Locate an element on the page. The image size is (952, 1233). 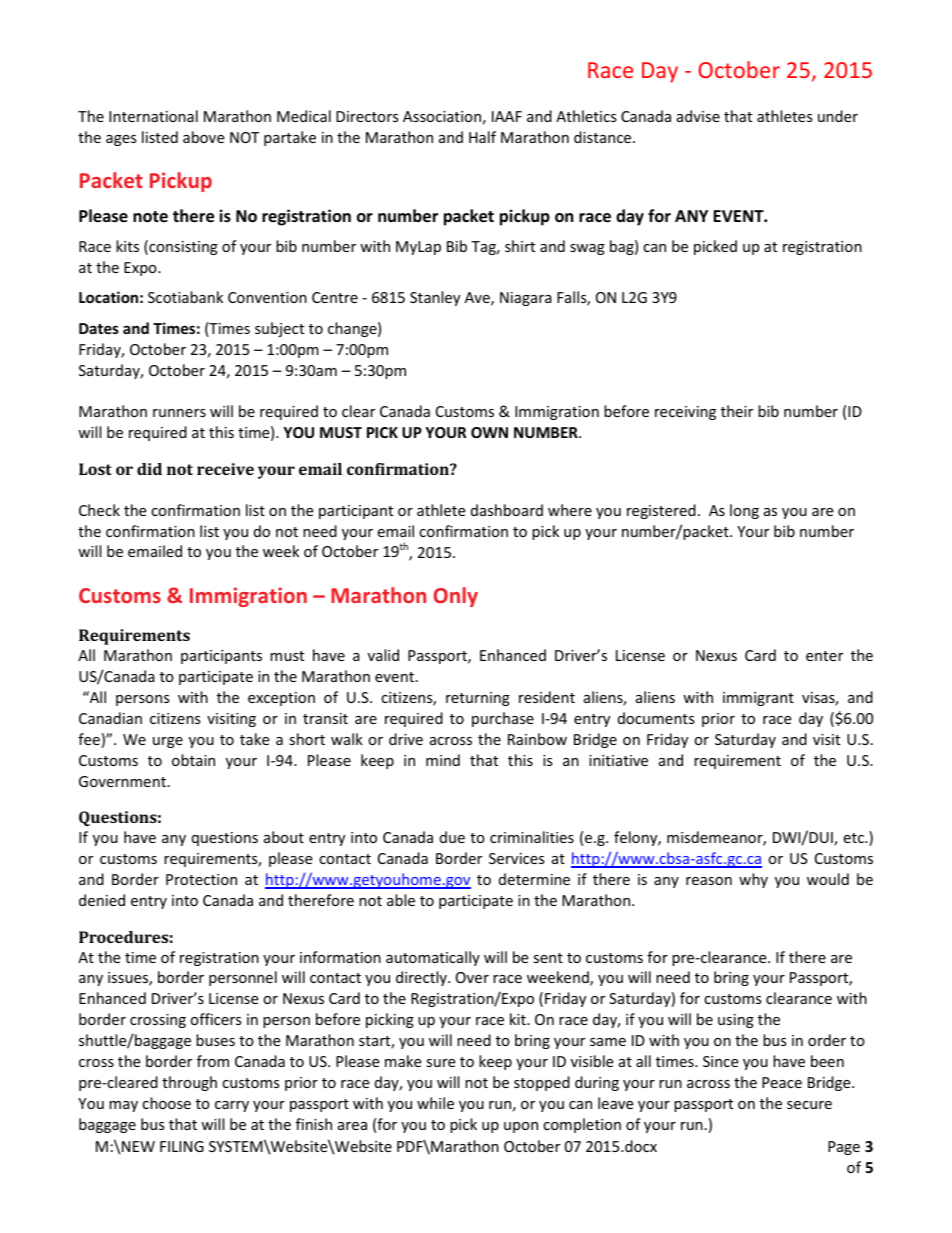
OWN is located at coordinates (489, 432).
